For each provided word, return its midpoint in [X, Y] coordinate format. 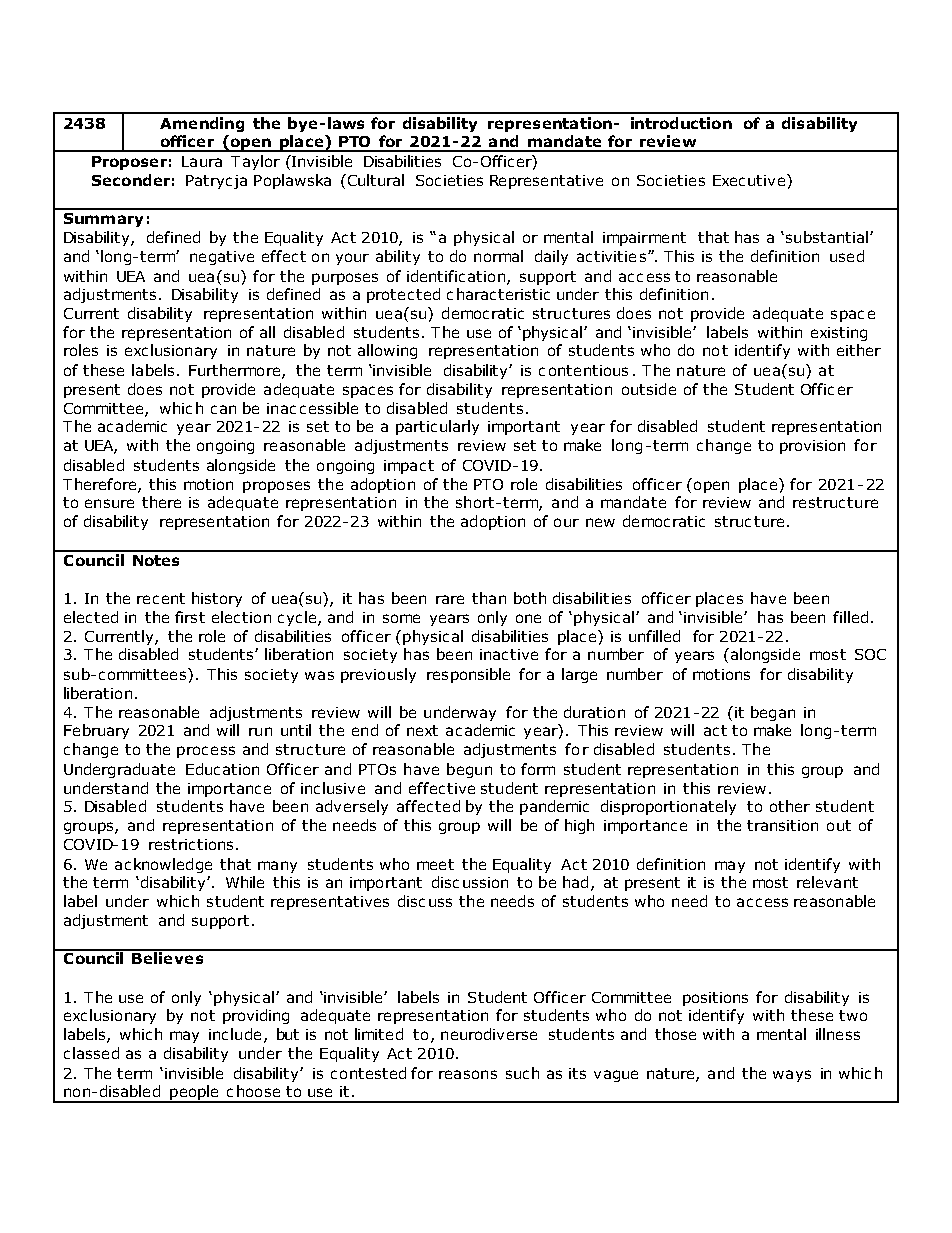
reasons [468, 1074]
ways [792, 1076]
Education [222, 769]
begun [469, 770]
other [790, 806]
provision [812, 447]
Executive [750, 180]
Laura [202, 161]
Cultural [374, 180]
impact [409, 467]
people [194, 1094]
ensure [109, 503]
